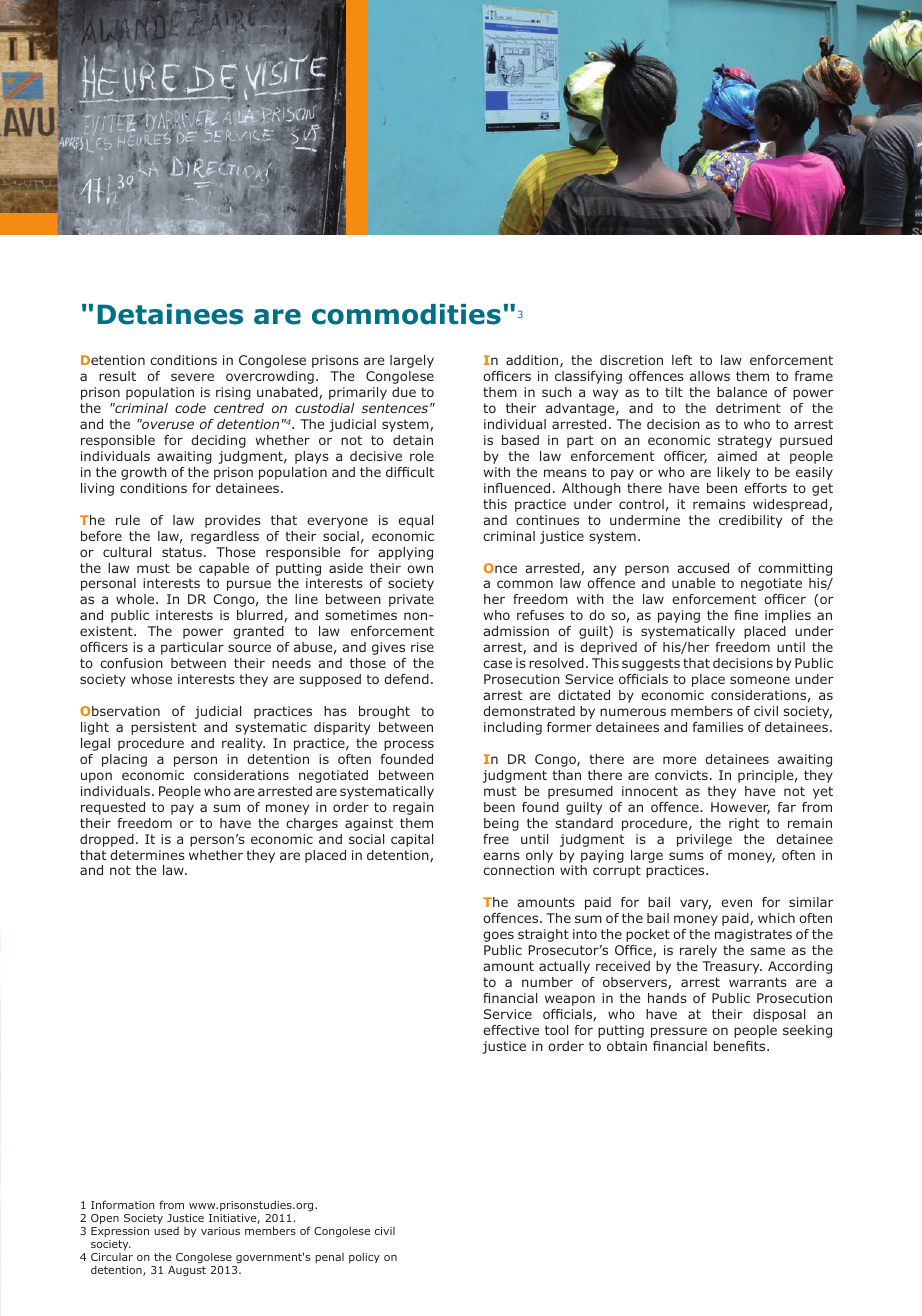 This screenshot has height=1316, width=922. What do you see at coordinates (220, 1231) in the screenshot?
I see `various` at bounding box center [220, 1231].
